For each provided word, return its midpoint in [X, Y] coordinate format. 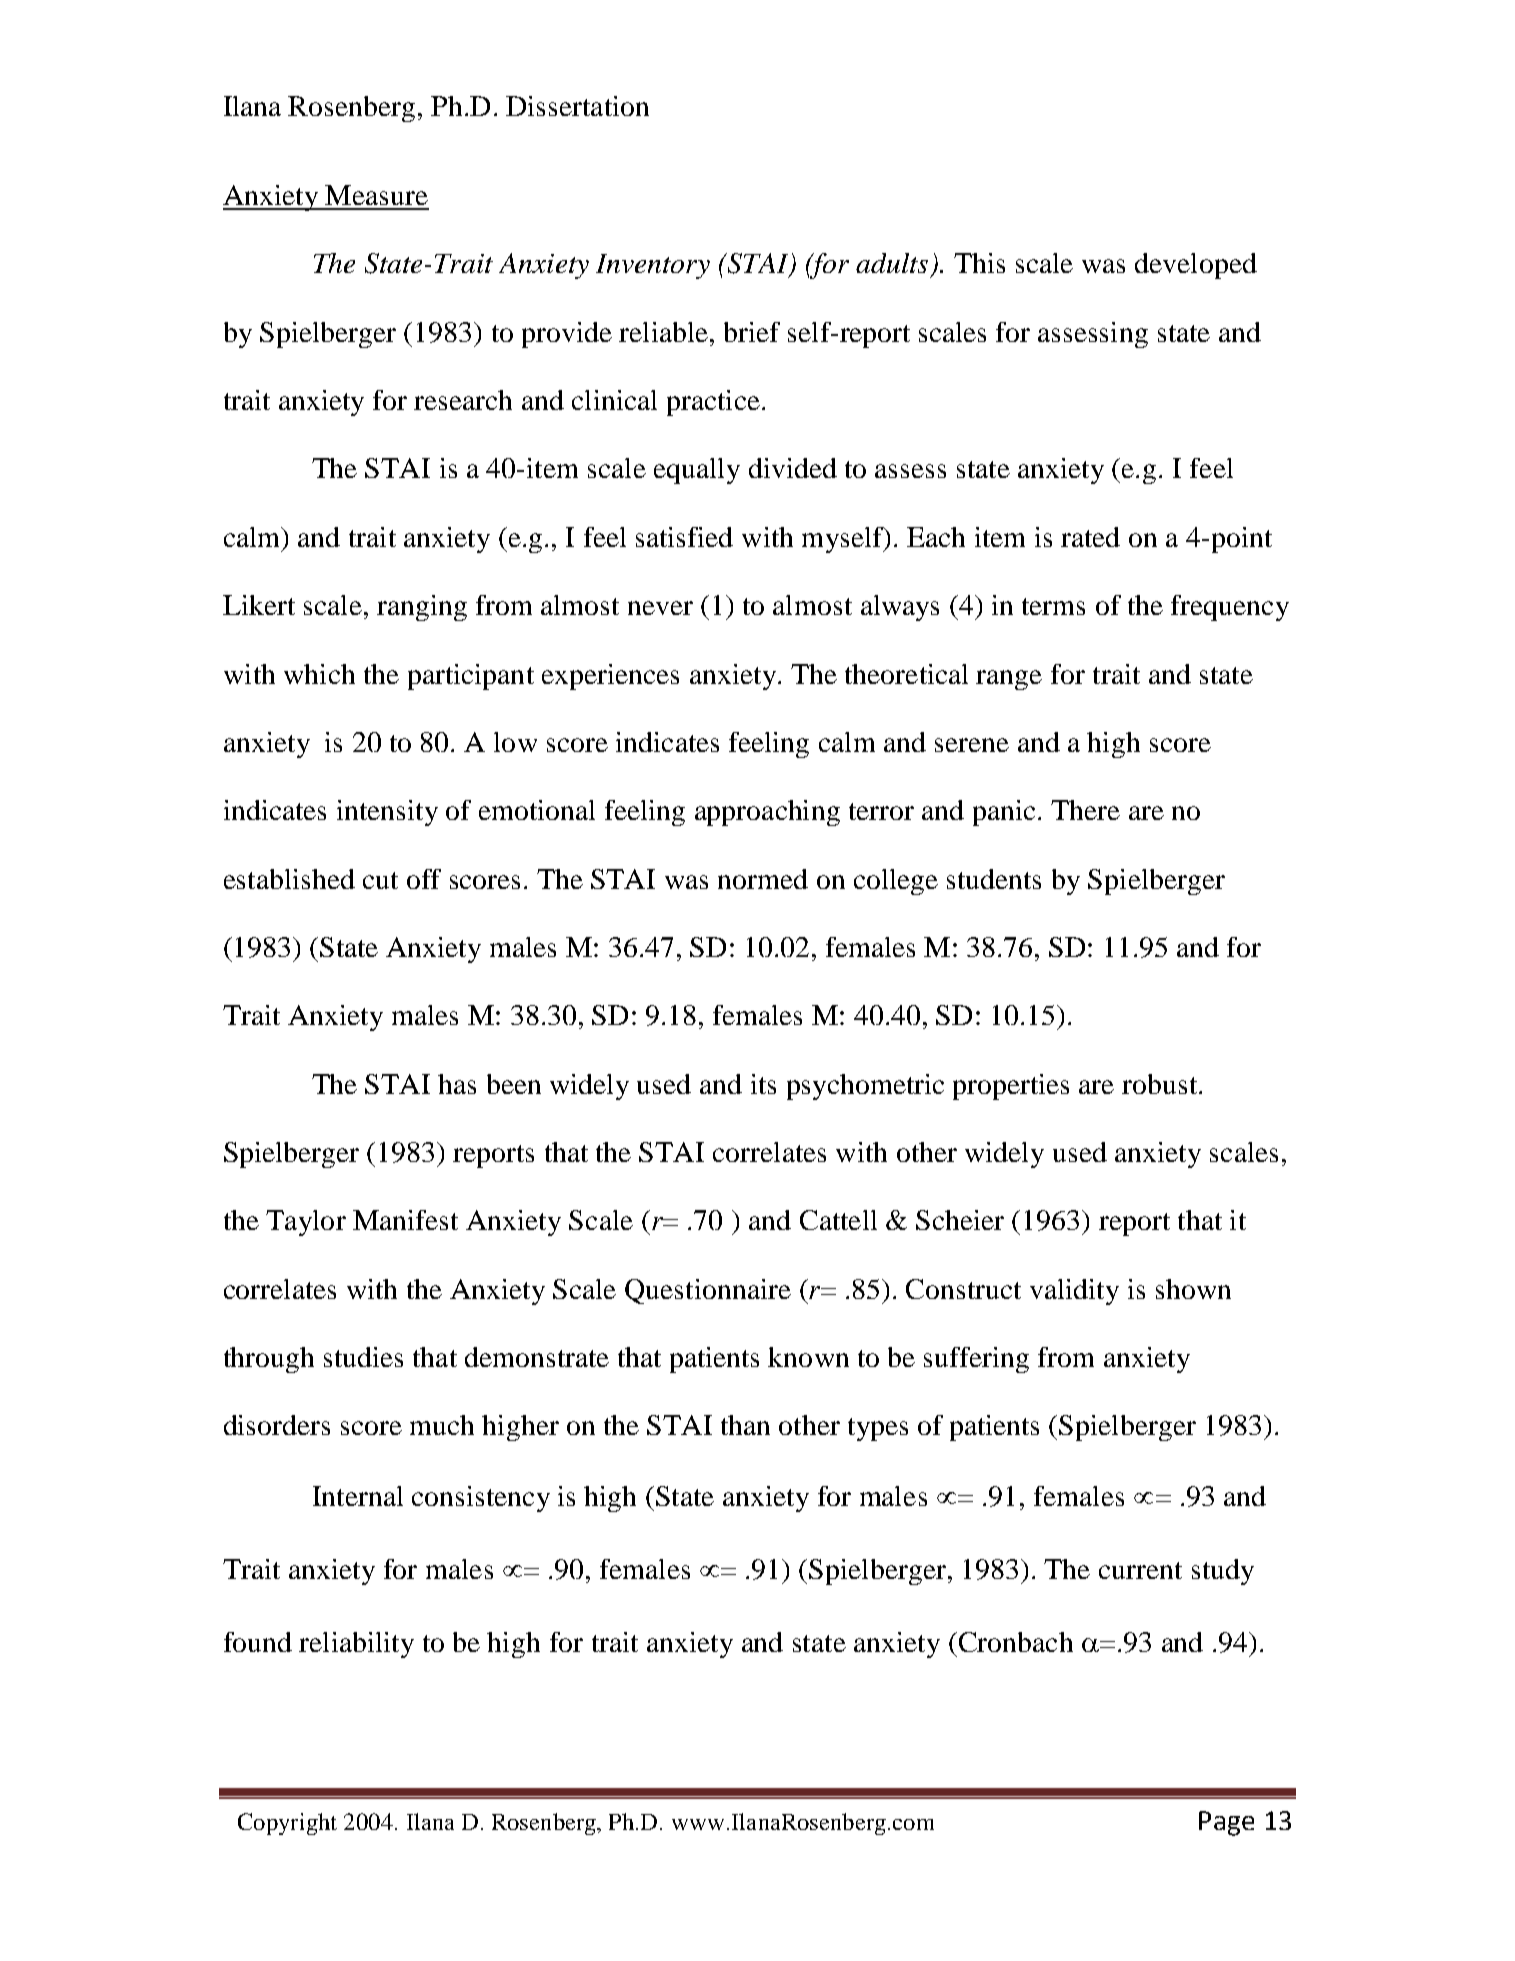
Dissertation [577, 106]
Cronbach [1014, 1642]
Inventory [653, 266]
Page [1226, 1823]
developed [1196, 266]
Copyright [287, 1824]
